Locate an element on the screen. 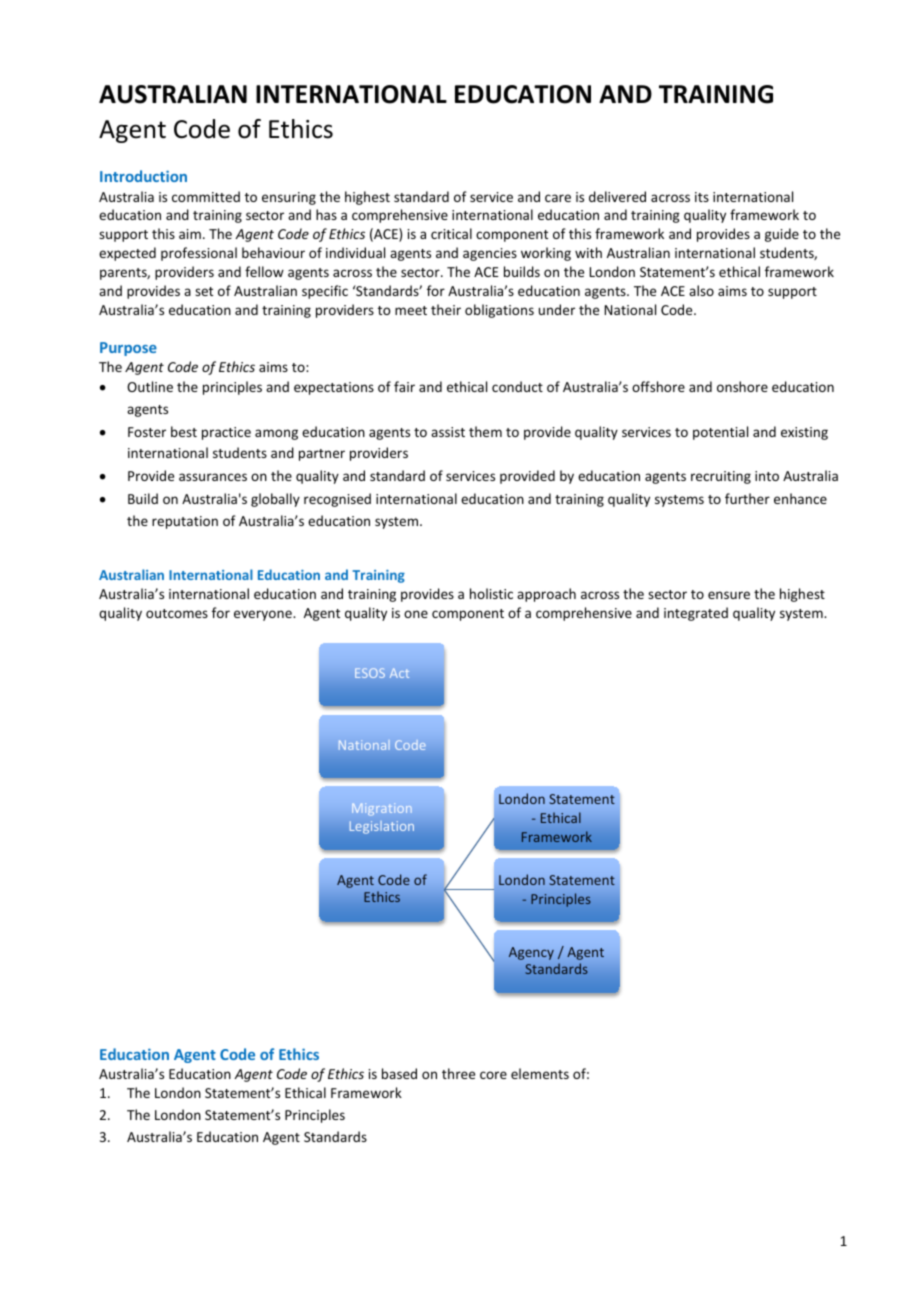  assist is located at coordinates (448, 432).
